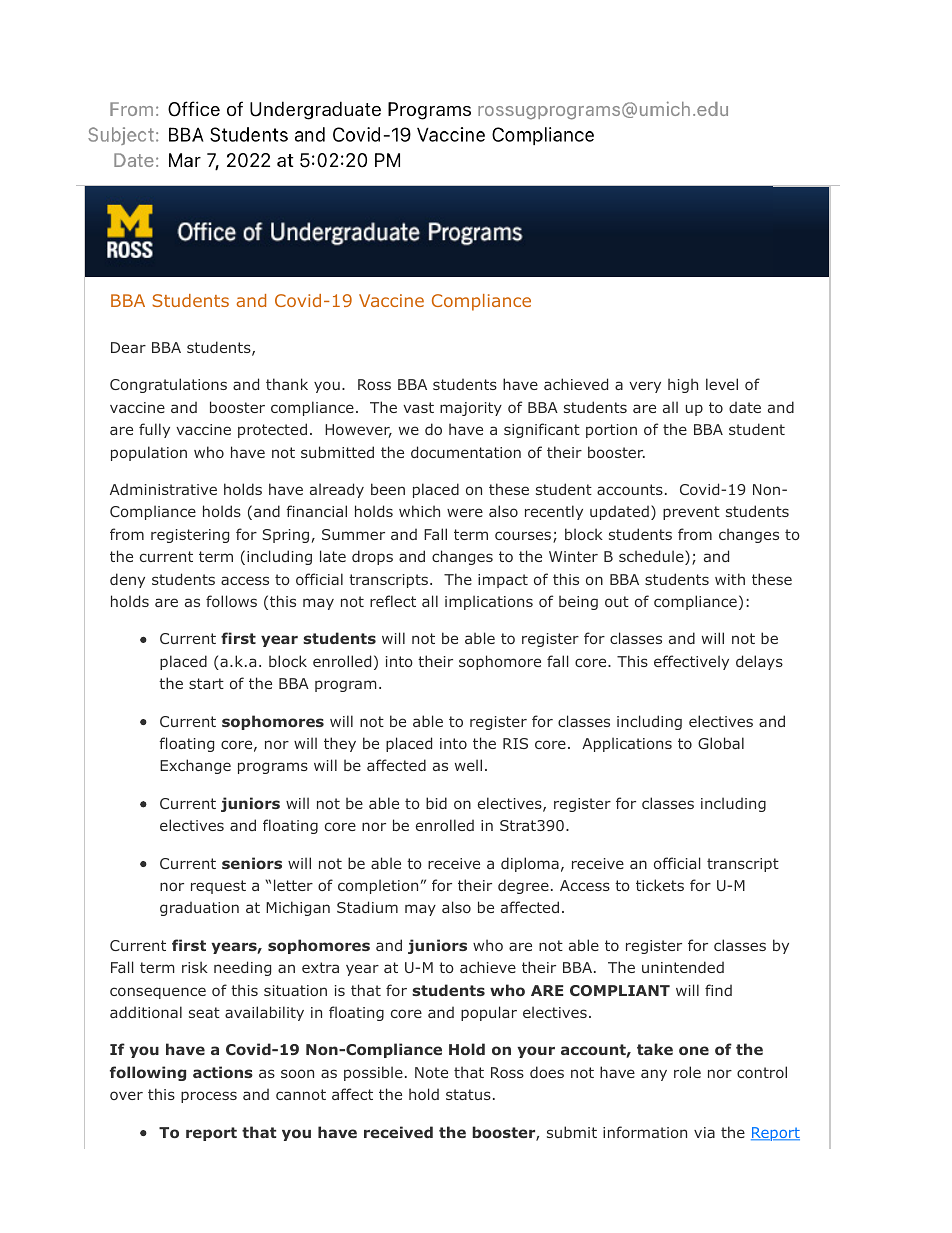 The width and height of the screenshot is (952, 1233). What do you see at coordinates (683, 385) in the screenshot?
I see `high` at bounding box center [683, 385].
